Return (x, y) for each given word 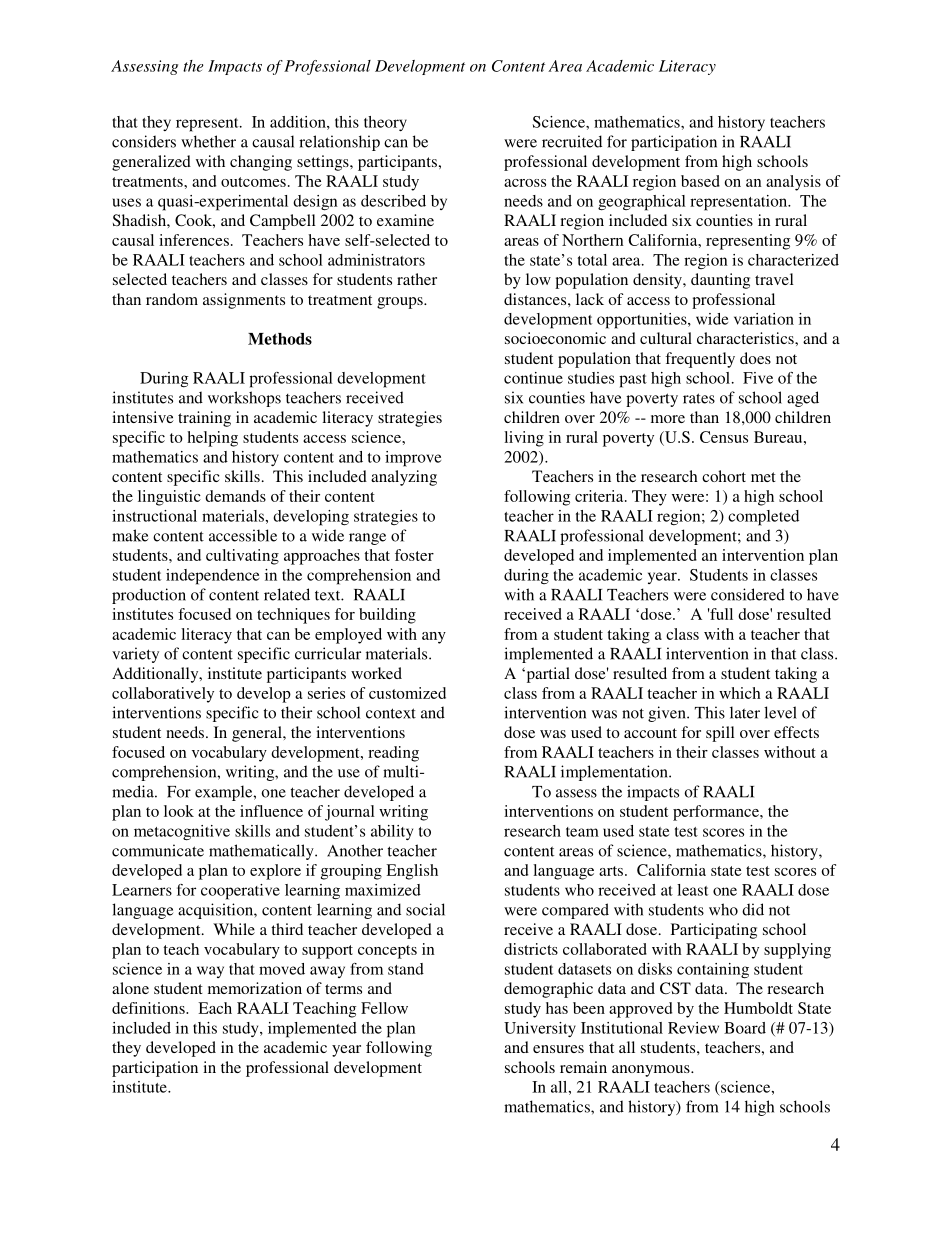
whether (208, 141)
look (179, 811)
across (525, 183)
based (700, 181)
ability (392, 832)
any (434, 638)
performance (717, 813)
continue (533, 378)
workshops (244, 399)
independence (212, 577)
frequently (700, 360)
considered (748, 594)
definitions (149, 1008)
